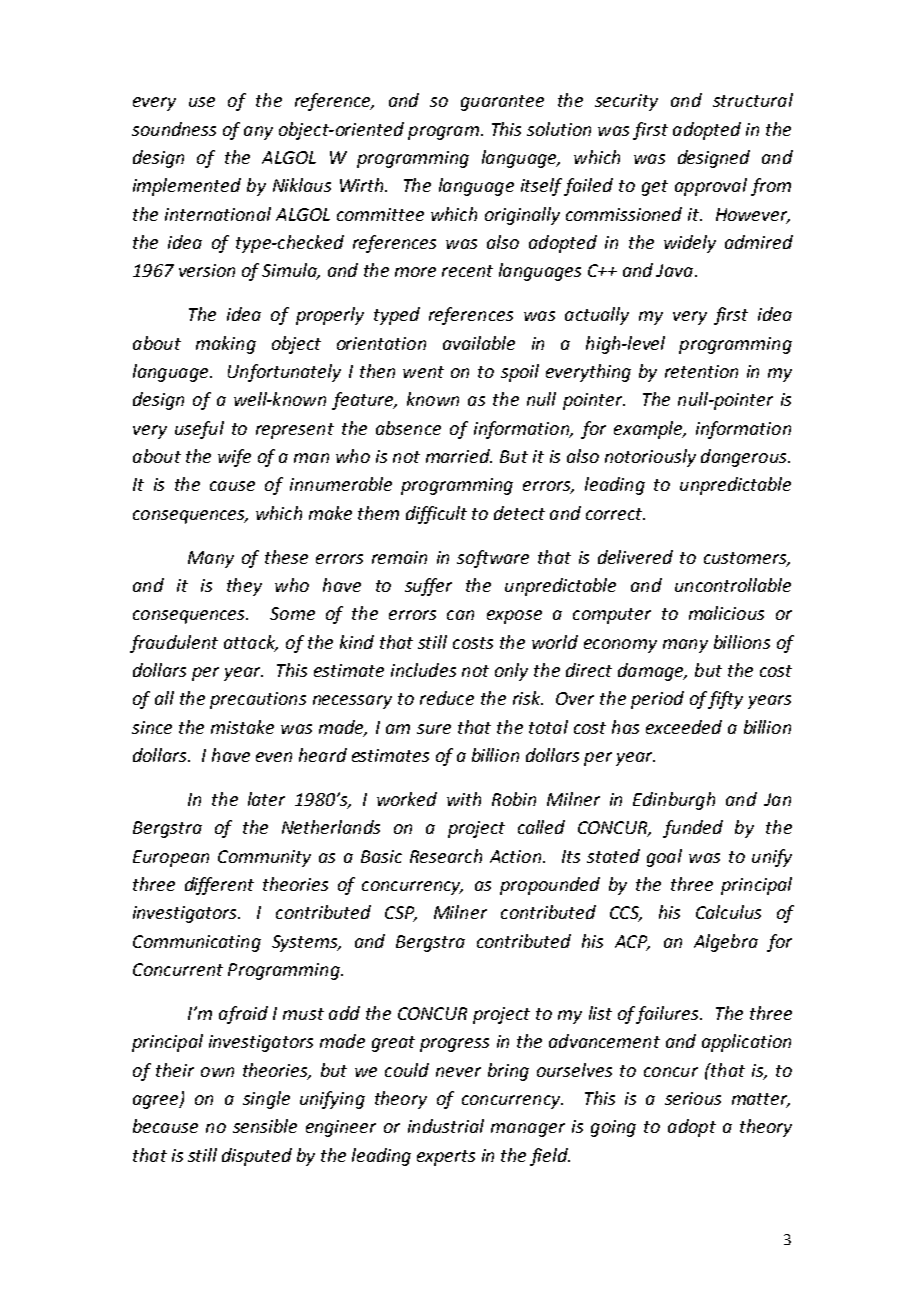 This screenshot has width=924, height=1308. What do you see at coordinates (693, 1098) in the screenshot?
I see `serious` at bounding box center [693, 1098].
